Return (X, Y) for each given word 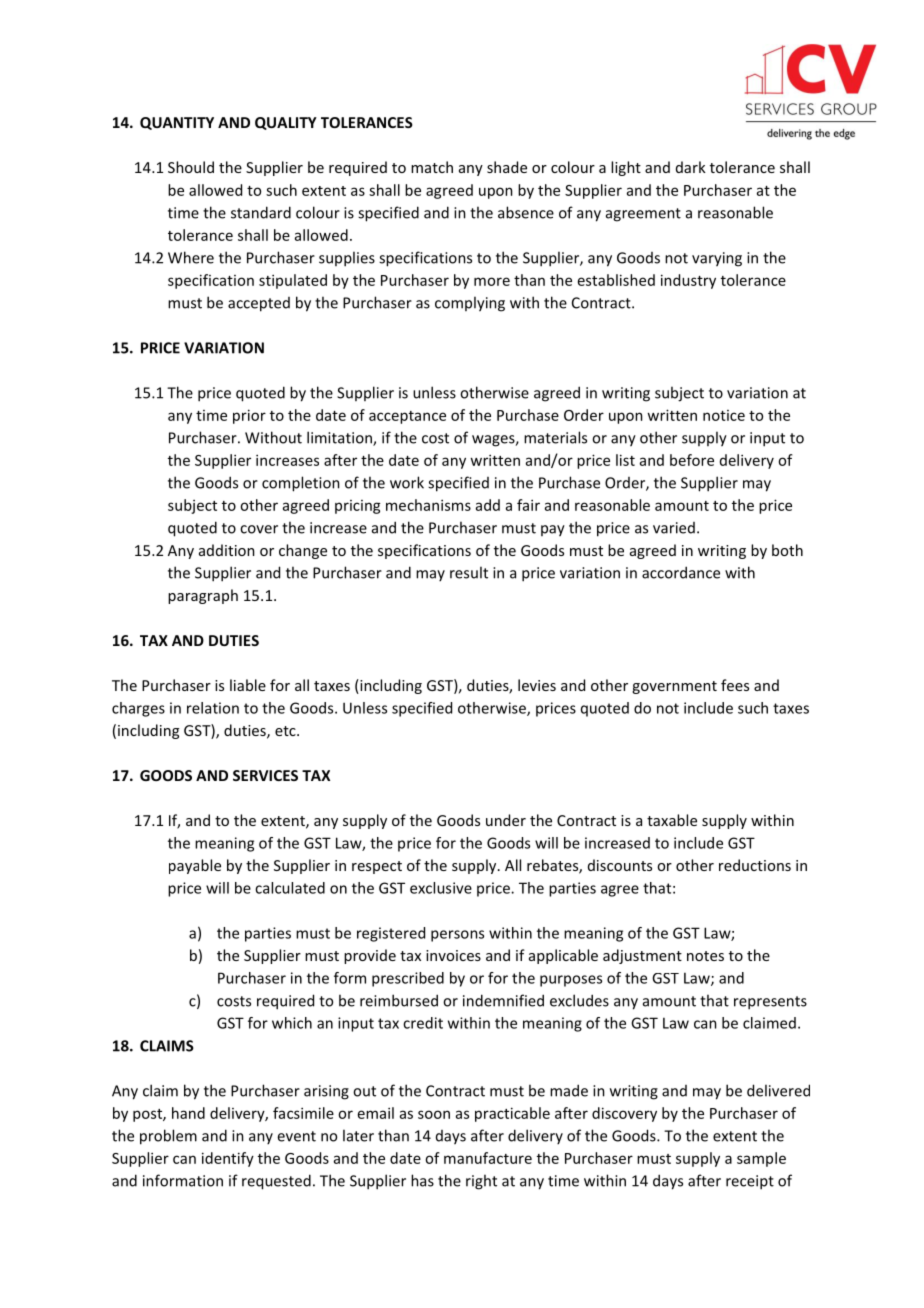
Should (191, 167)
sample (761, 1159)
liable (248, 685)
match (432, 167)
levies (537, 685)
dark (691, 167)
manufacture (488, 1158)
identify (228, 1159)
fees (735, 685)
